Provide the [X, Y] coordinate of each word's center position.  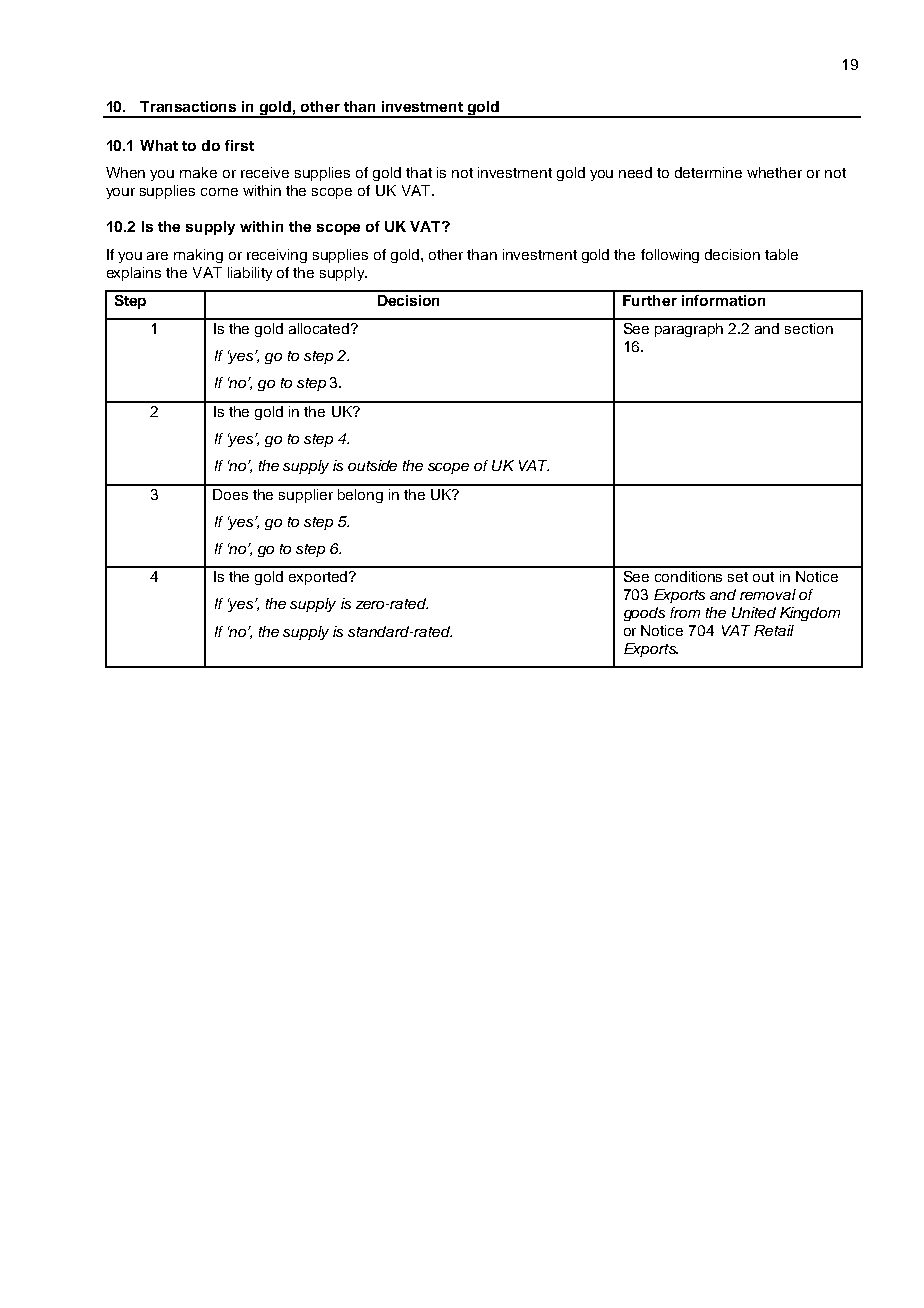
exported [319, 578]
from [685, 612]
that [419, 172]
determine [708, 172]
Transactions [188, 106]
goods [644, 614]
